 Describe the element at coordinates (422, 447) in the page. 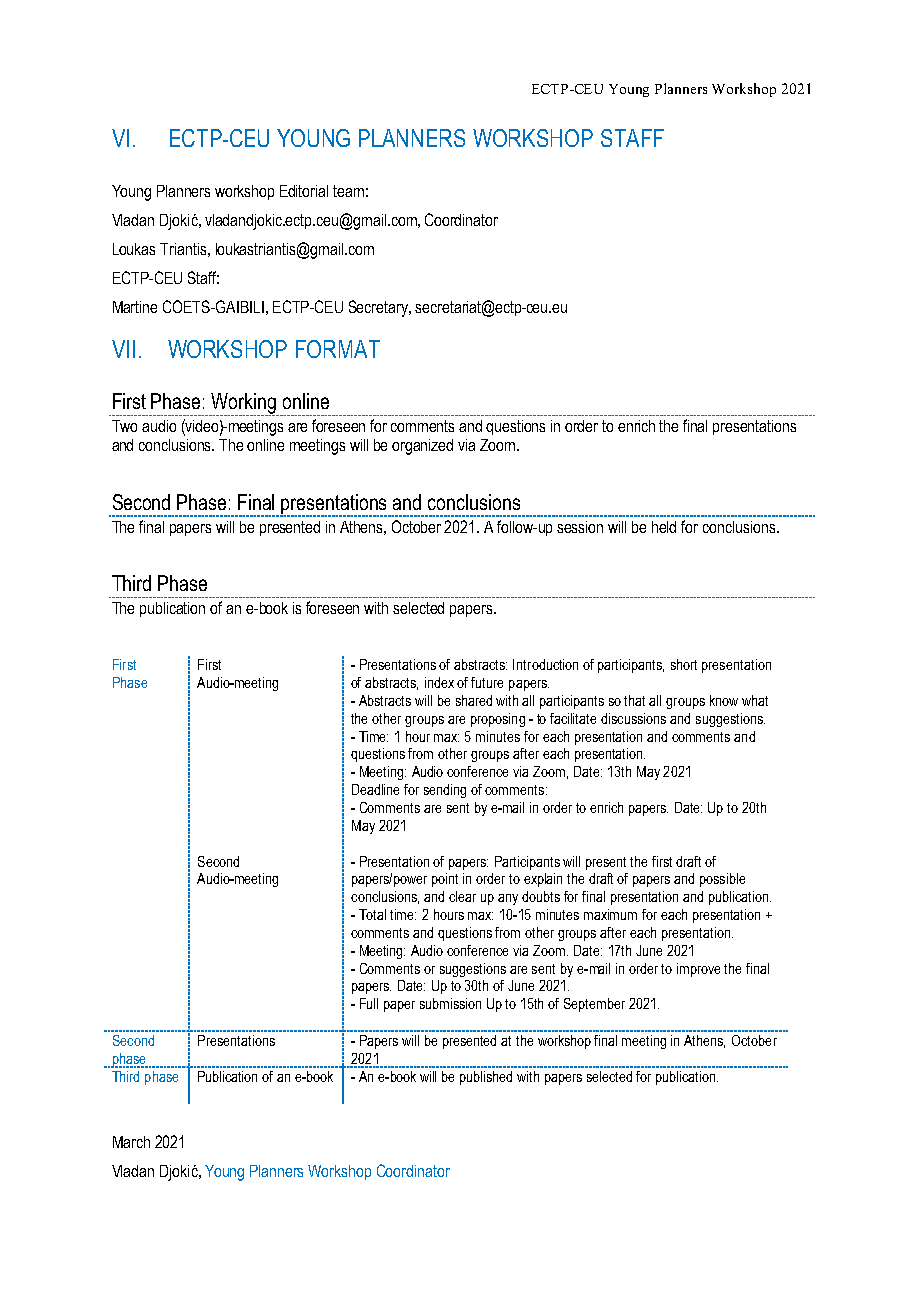

I see `organized` at that location.
